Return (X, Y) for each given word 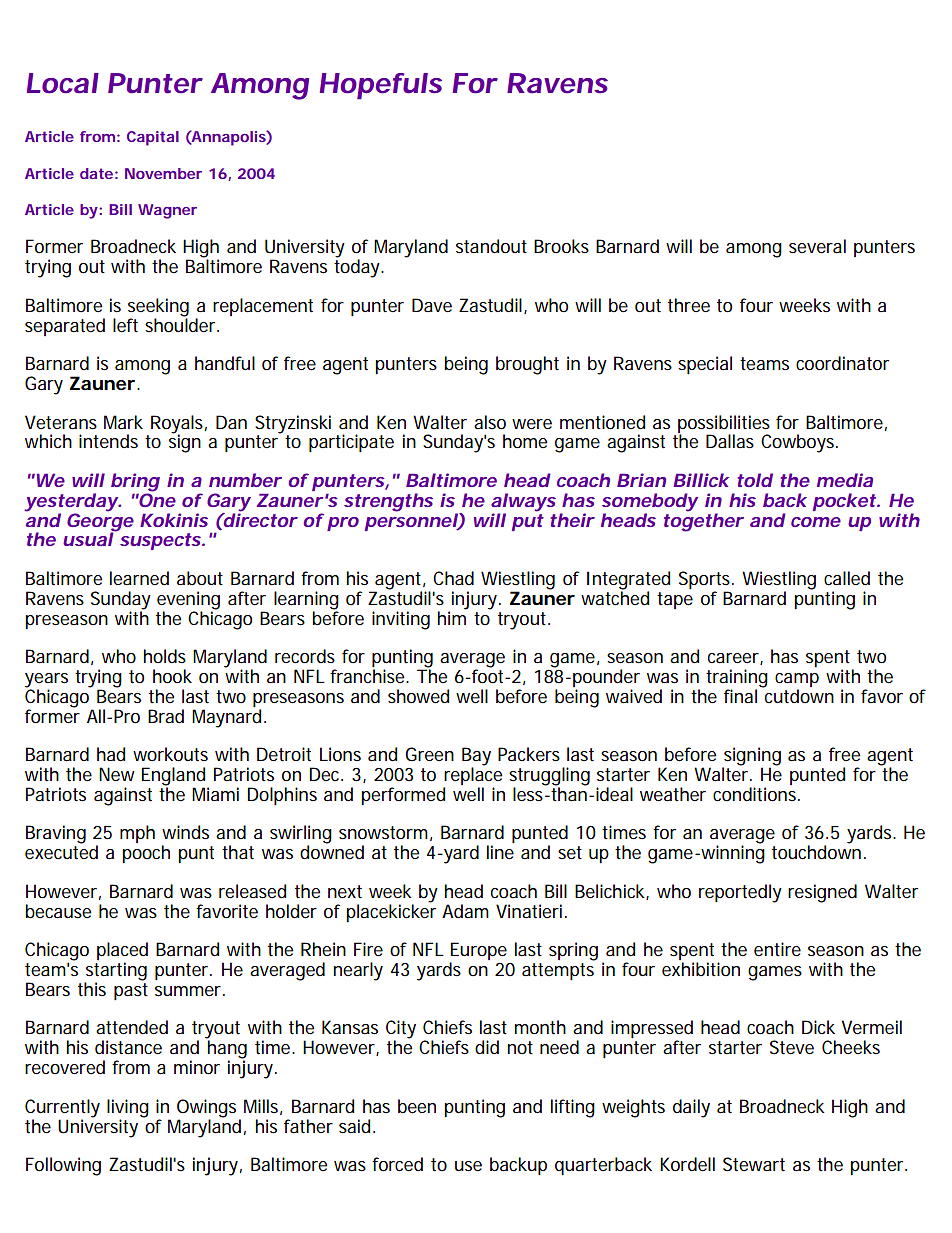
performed (403, 796)
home (525, 441)
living (128, 1109)
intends (108, 441)
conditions (756, 794)
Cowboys (799, 443)
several (817, 246)
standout (491, 246)
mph (137, 834)
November (163, 173)
